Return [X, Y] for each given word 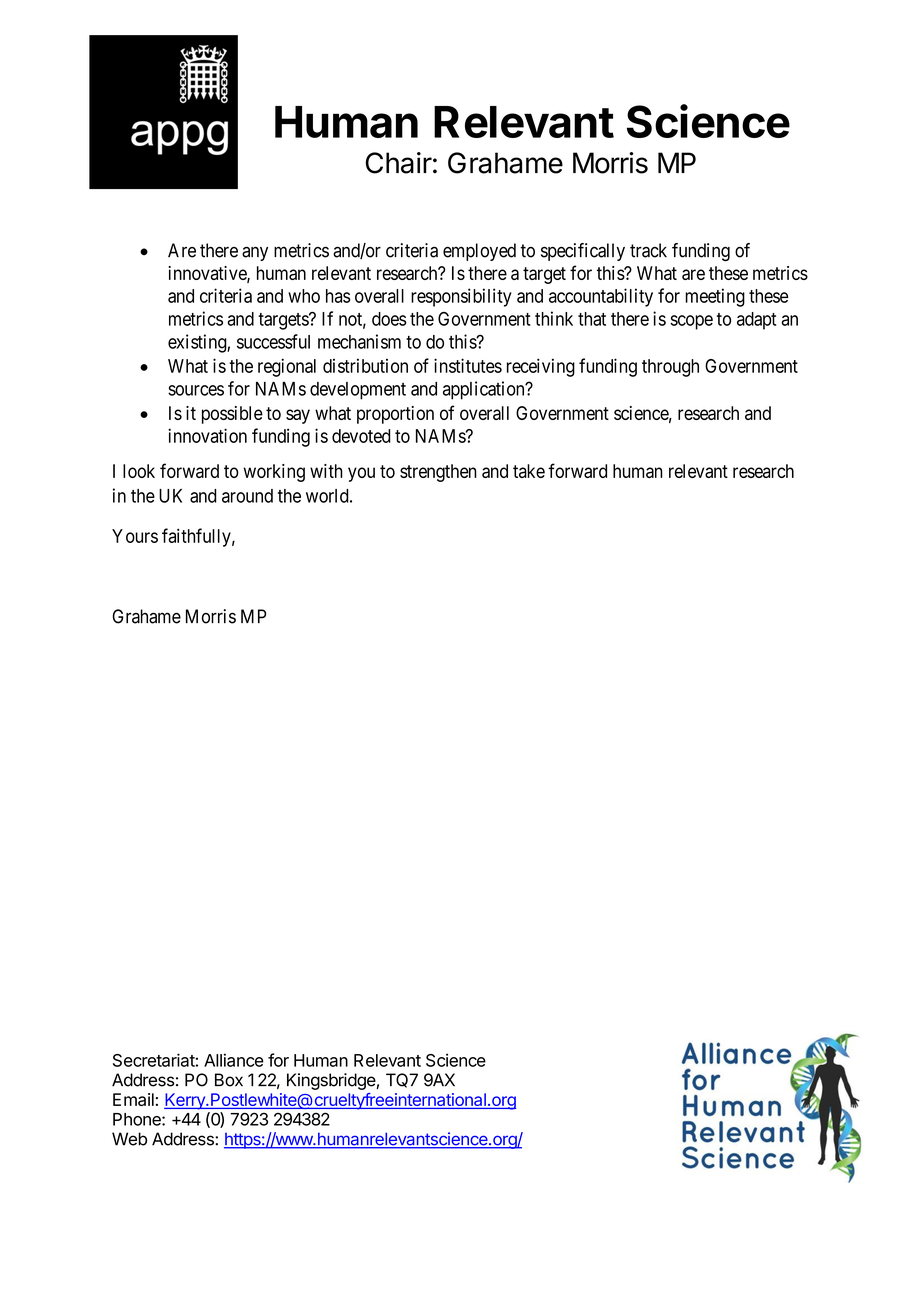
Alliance [234, 1060]
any [255, 253]
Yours [135, 536]
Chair [399, 163]
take [529, 471]
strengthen [438, 473]
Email [133, 1099]
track [648, 250]
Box [229, 1080]
